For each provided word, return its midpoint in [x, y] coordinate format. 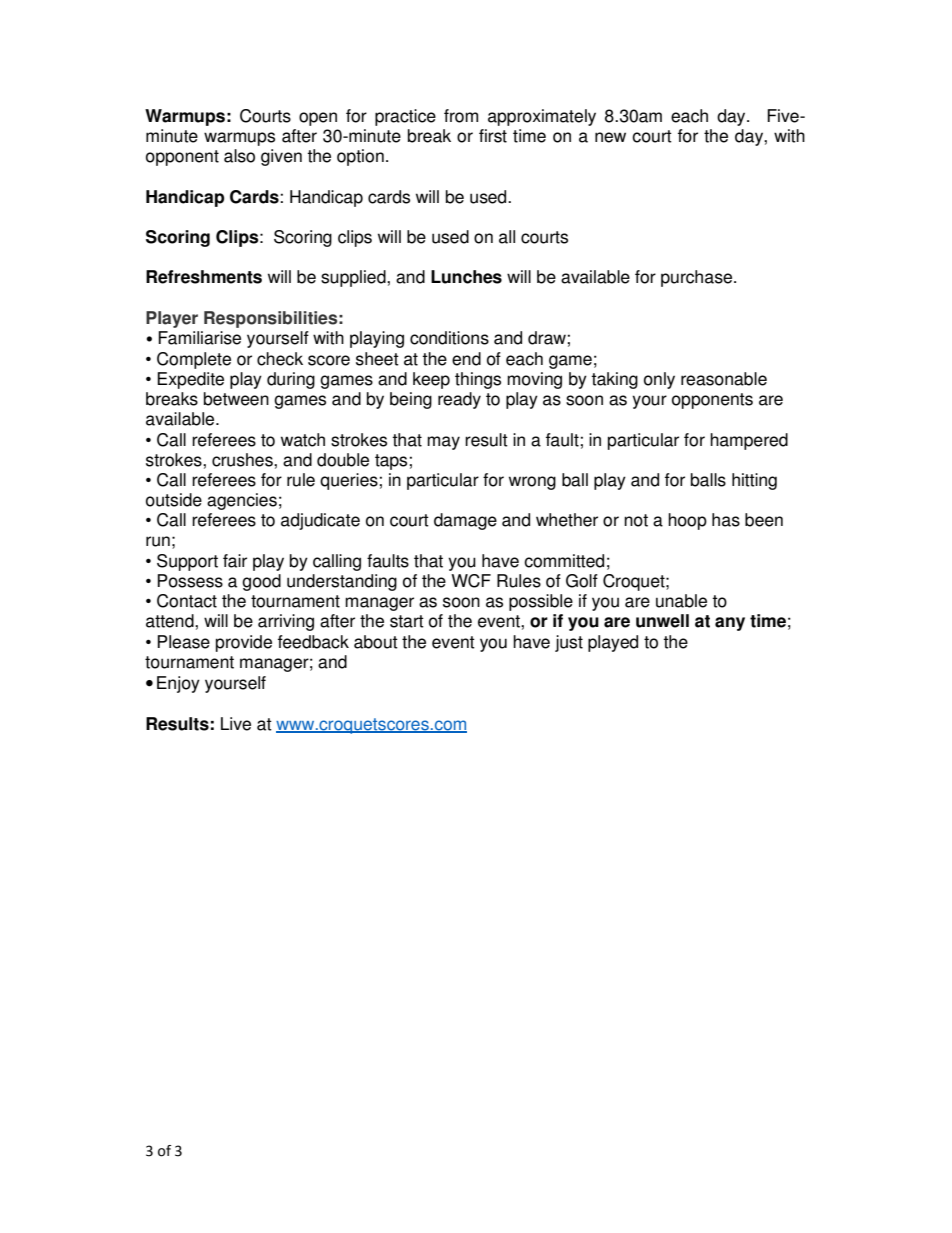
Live [236, 724]
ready [459, 400]
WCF [471, 581]
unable [681, 601]
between [236, 399]
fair [235, 561]
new [610, 137]
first [493, 136]
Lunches [466, 277]
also [239, 156]
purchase [698, 278]
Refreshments [204, 277]
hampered [749, 441]
